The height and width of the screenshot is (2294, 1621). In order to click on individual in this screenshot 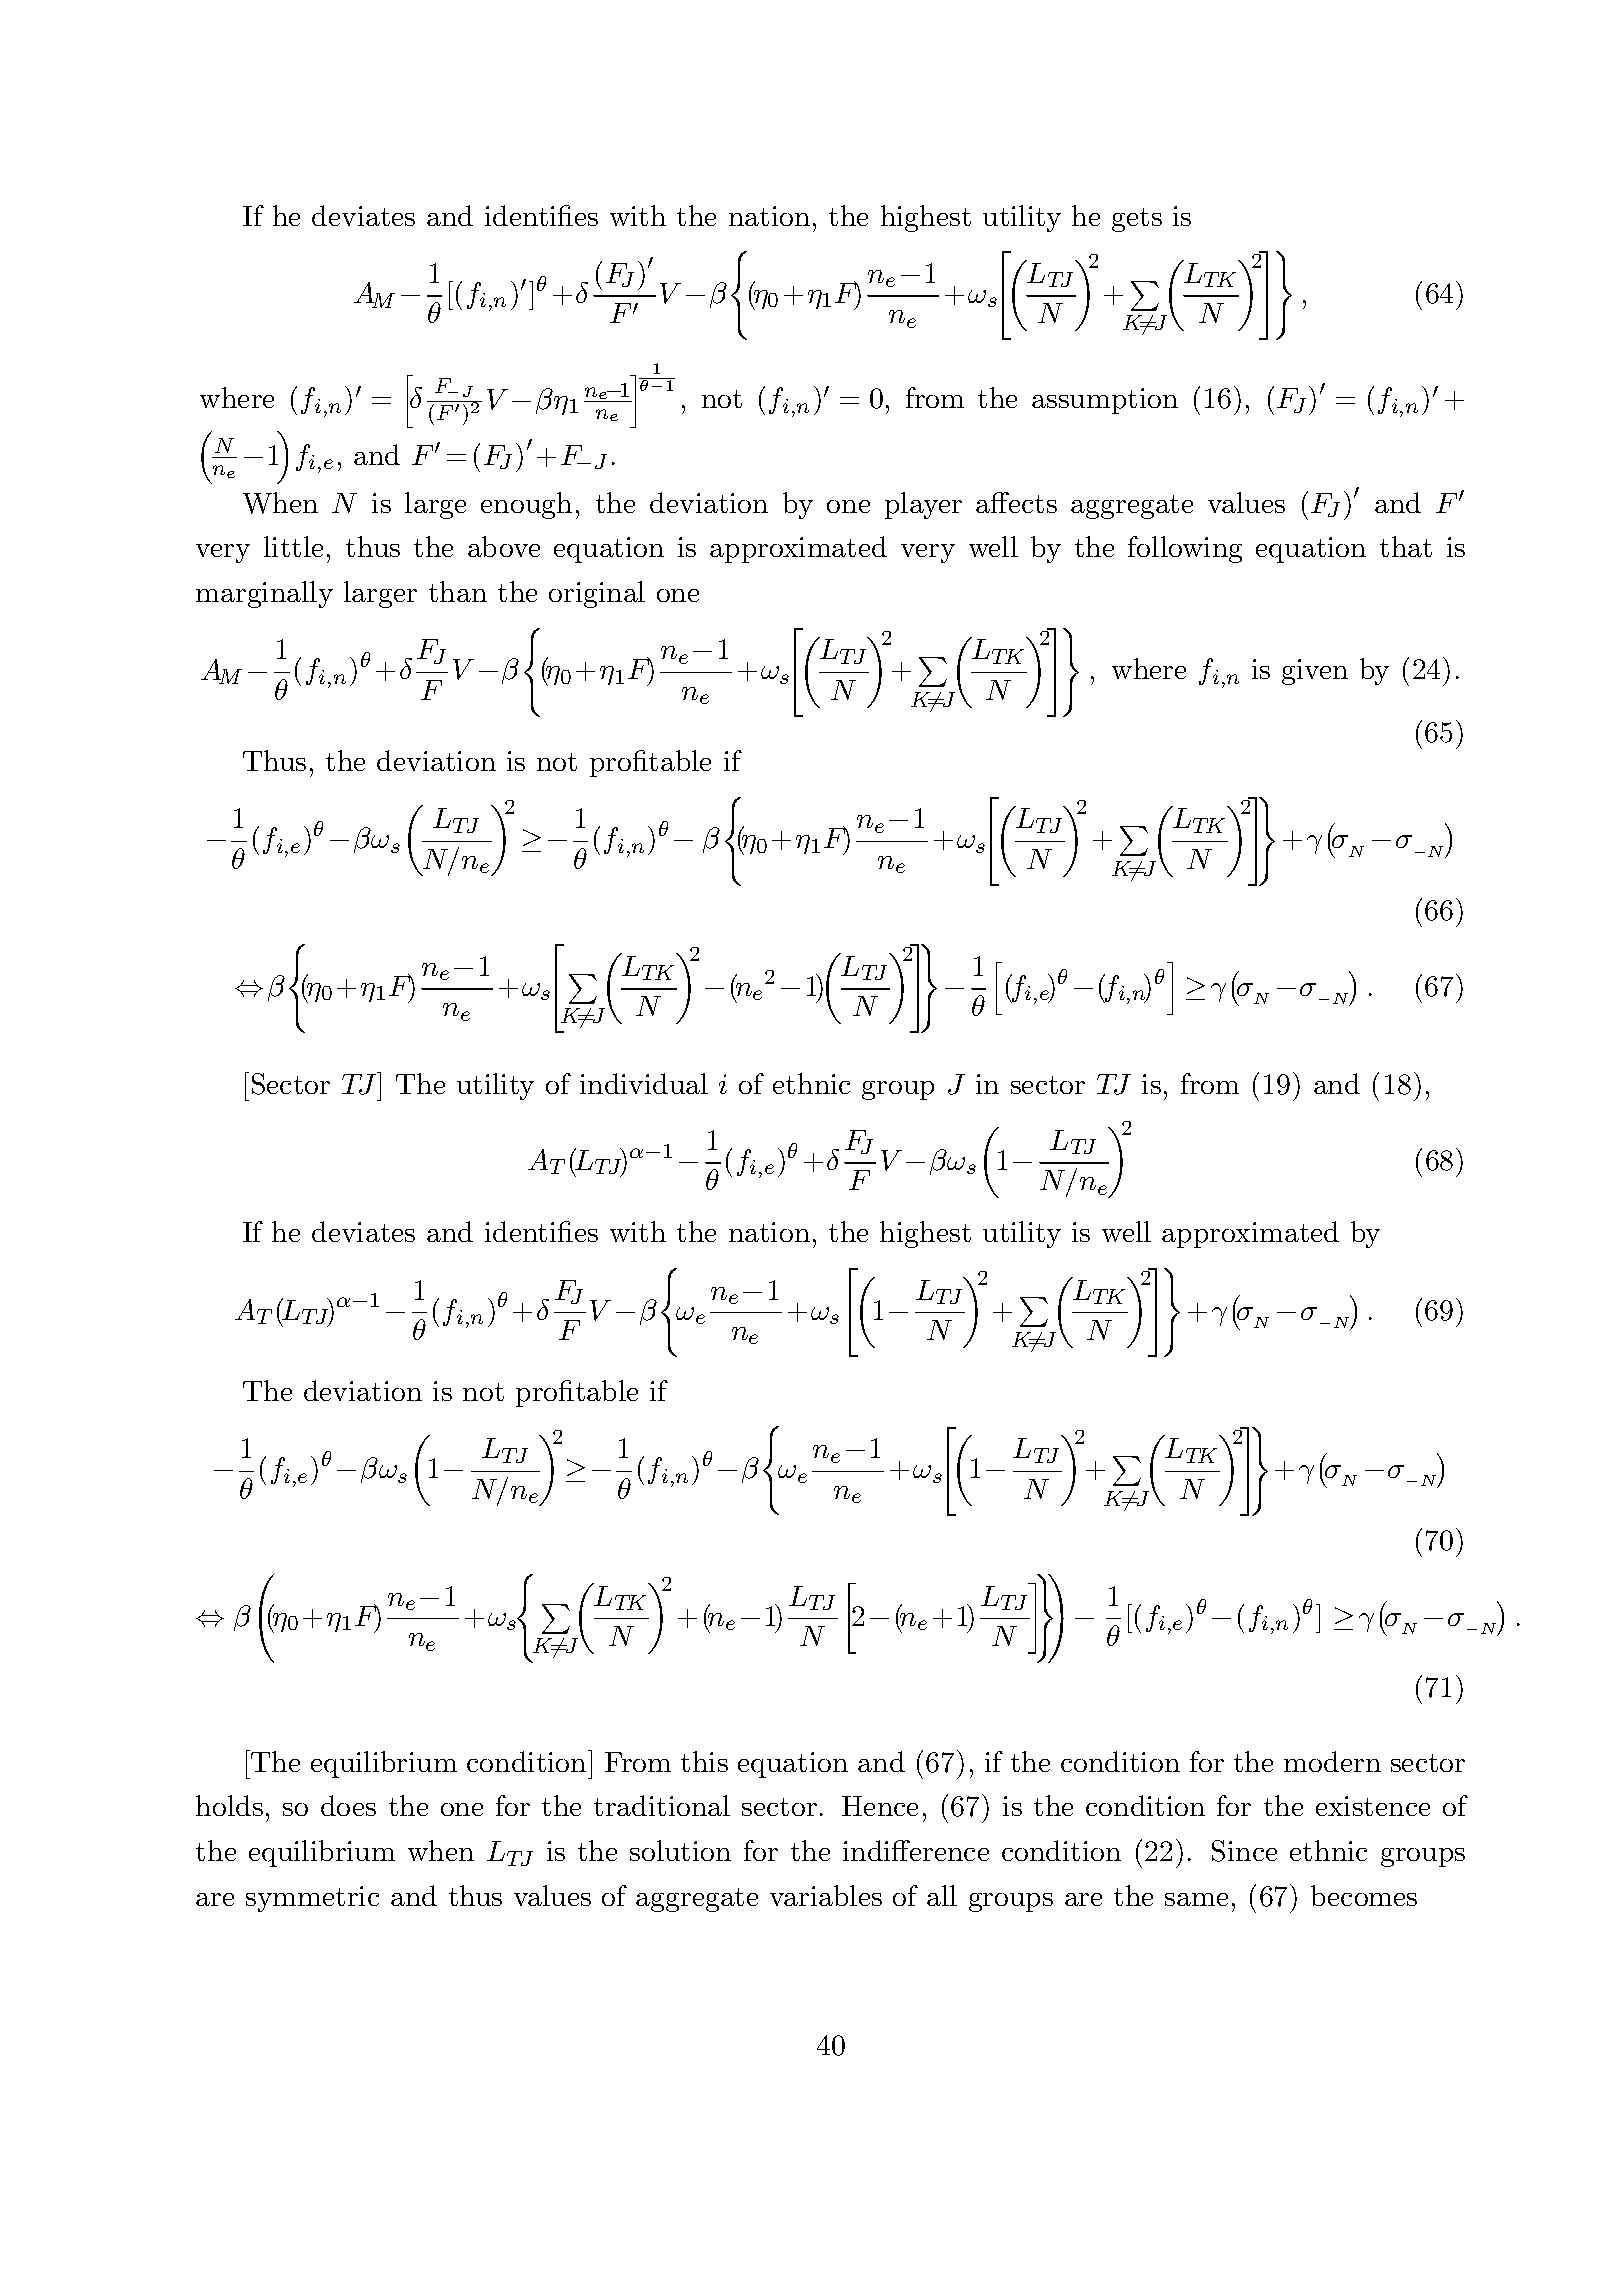, I will do `click(644, 1083)`.
